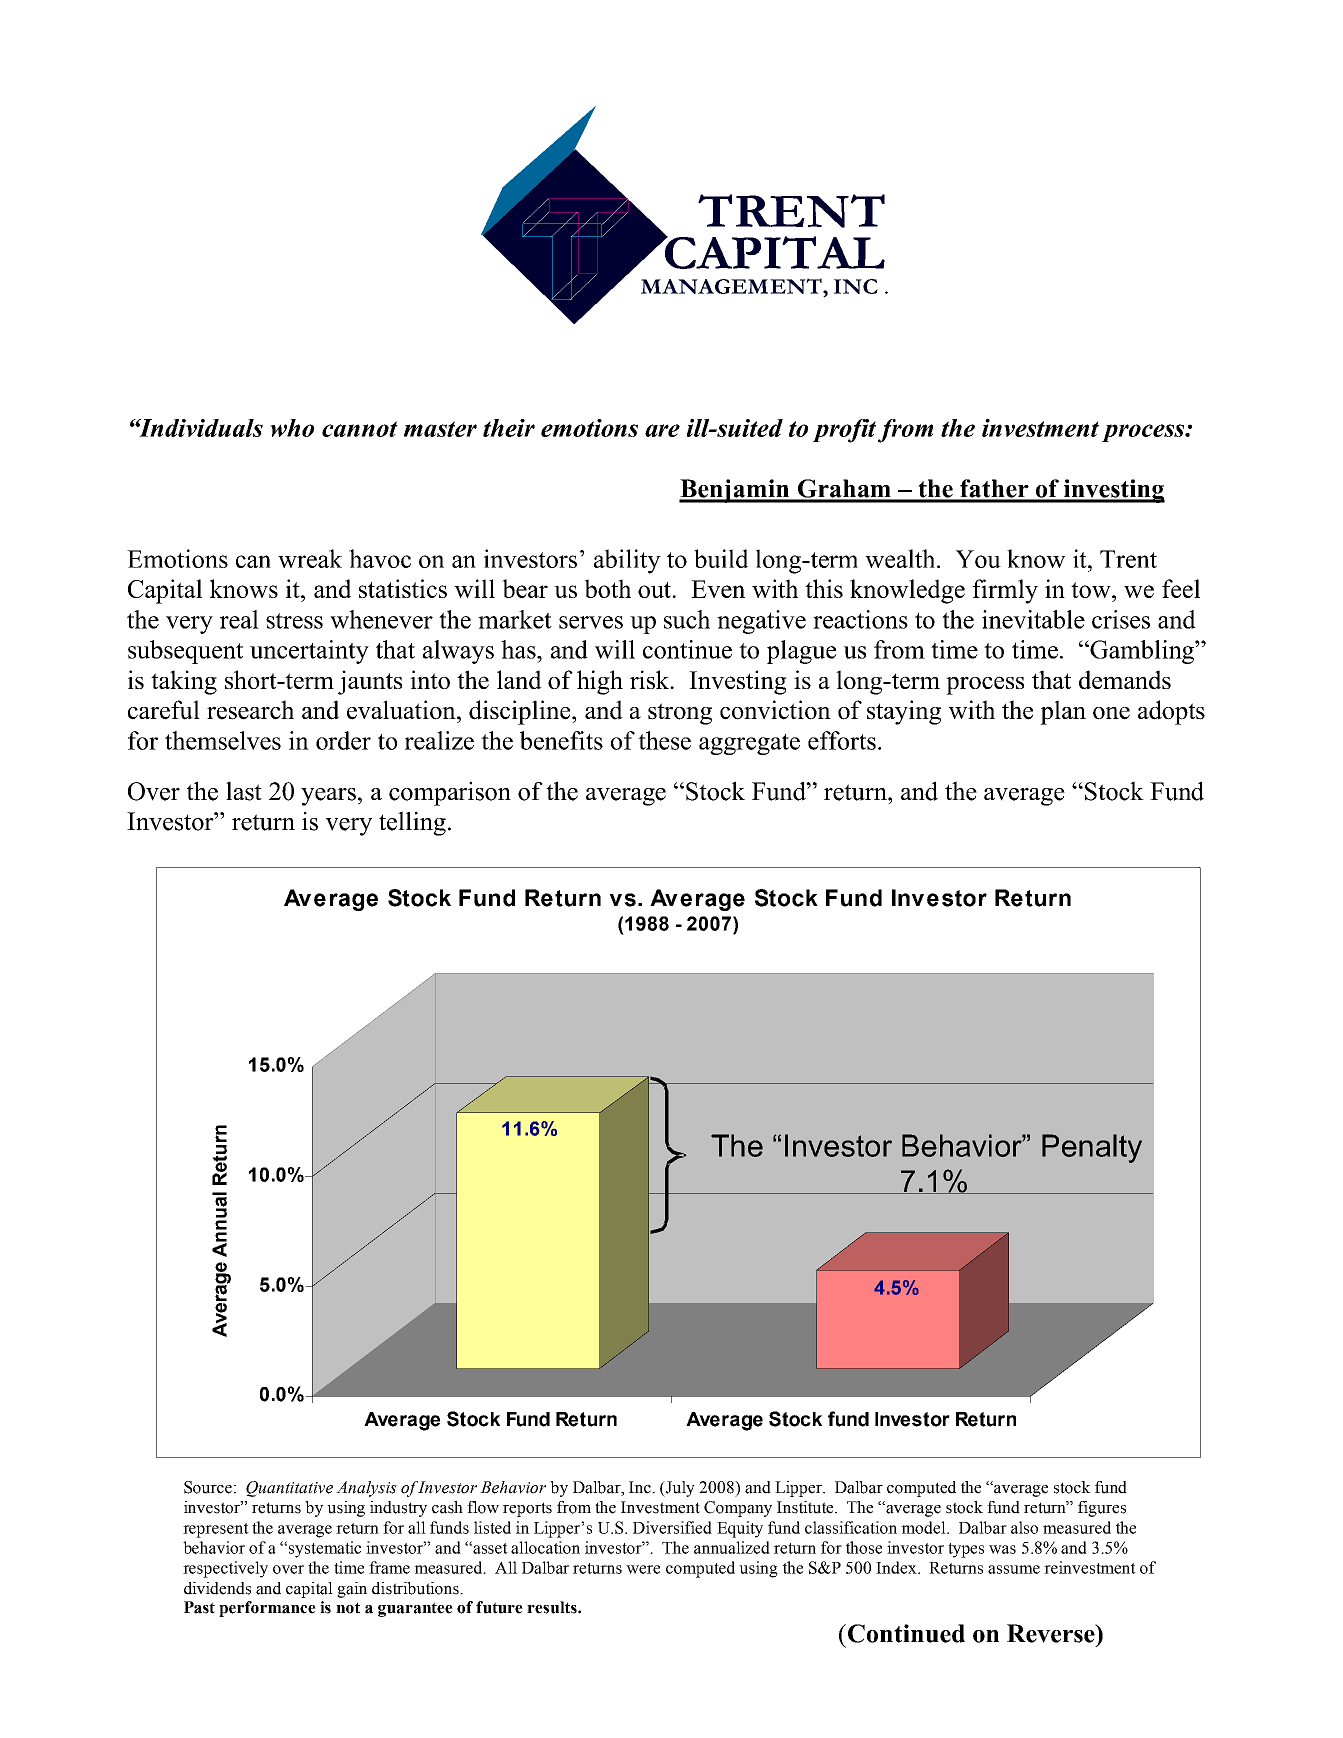 This page has height=1738, width=1343. I want to click on telling, so click(412, 823).
